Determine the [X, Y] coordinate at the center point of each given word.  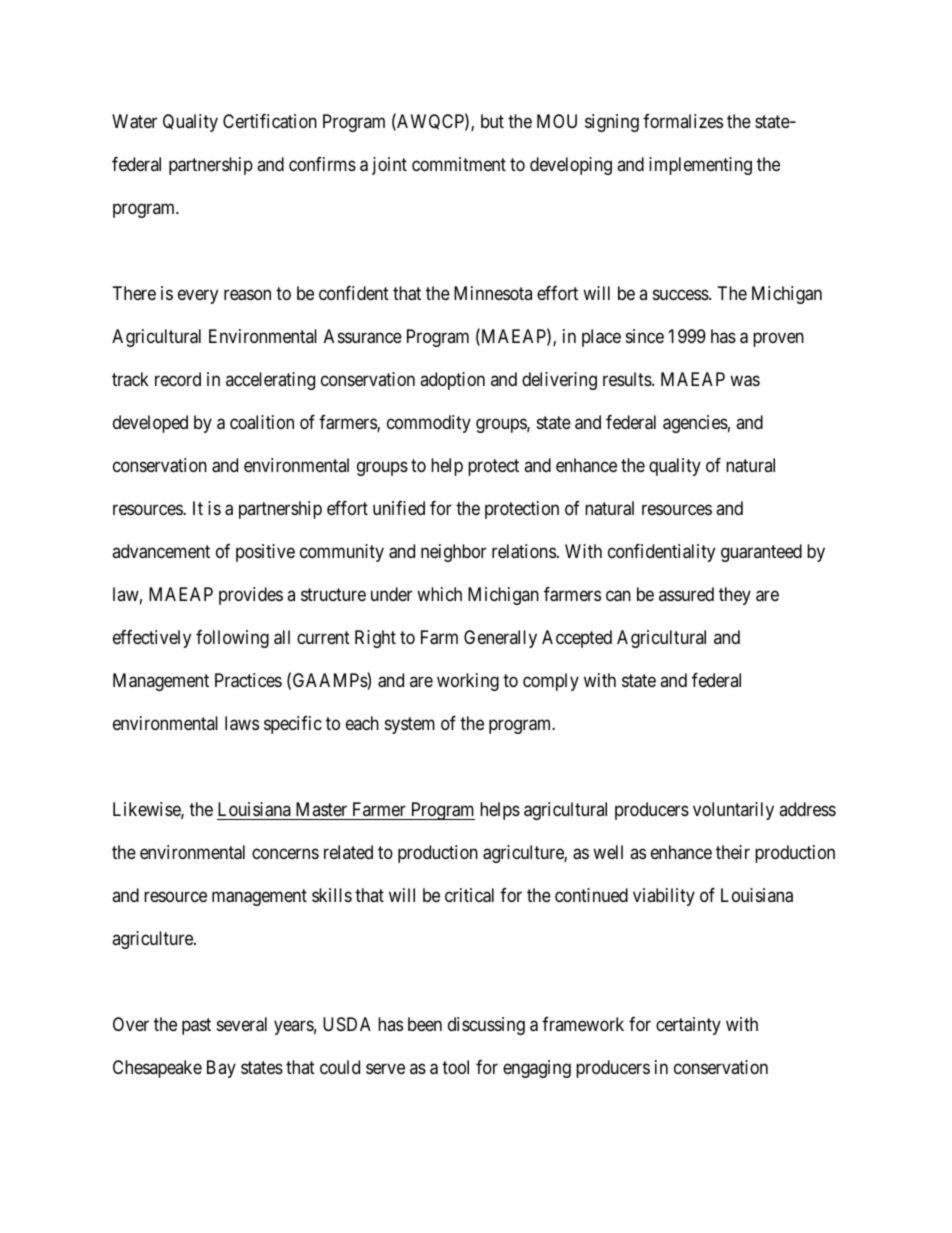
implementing [700, 166]
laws [242, 723]
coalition [262, 422]
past [196, 1026]
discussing [486, 1026]
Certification [270, 121]
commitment [459, 164]
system [410, 725]
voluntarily [733, 811]
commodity [429, 424]
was [745, 381]
